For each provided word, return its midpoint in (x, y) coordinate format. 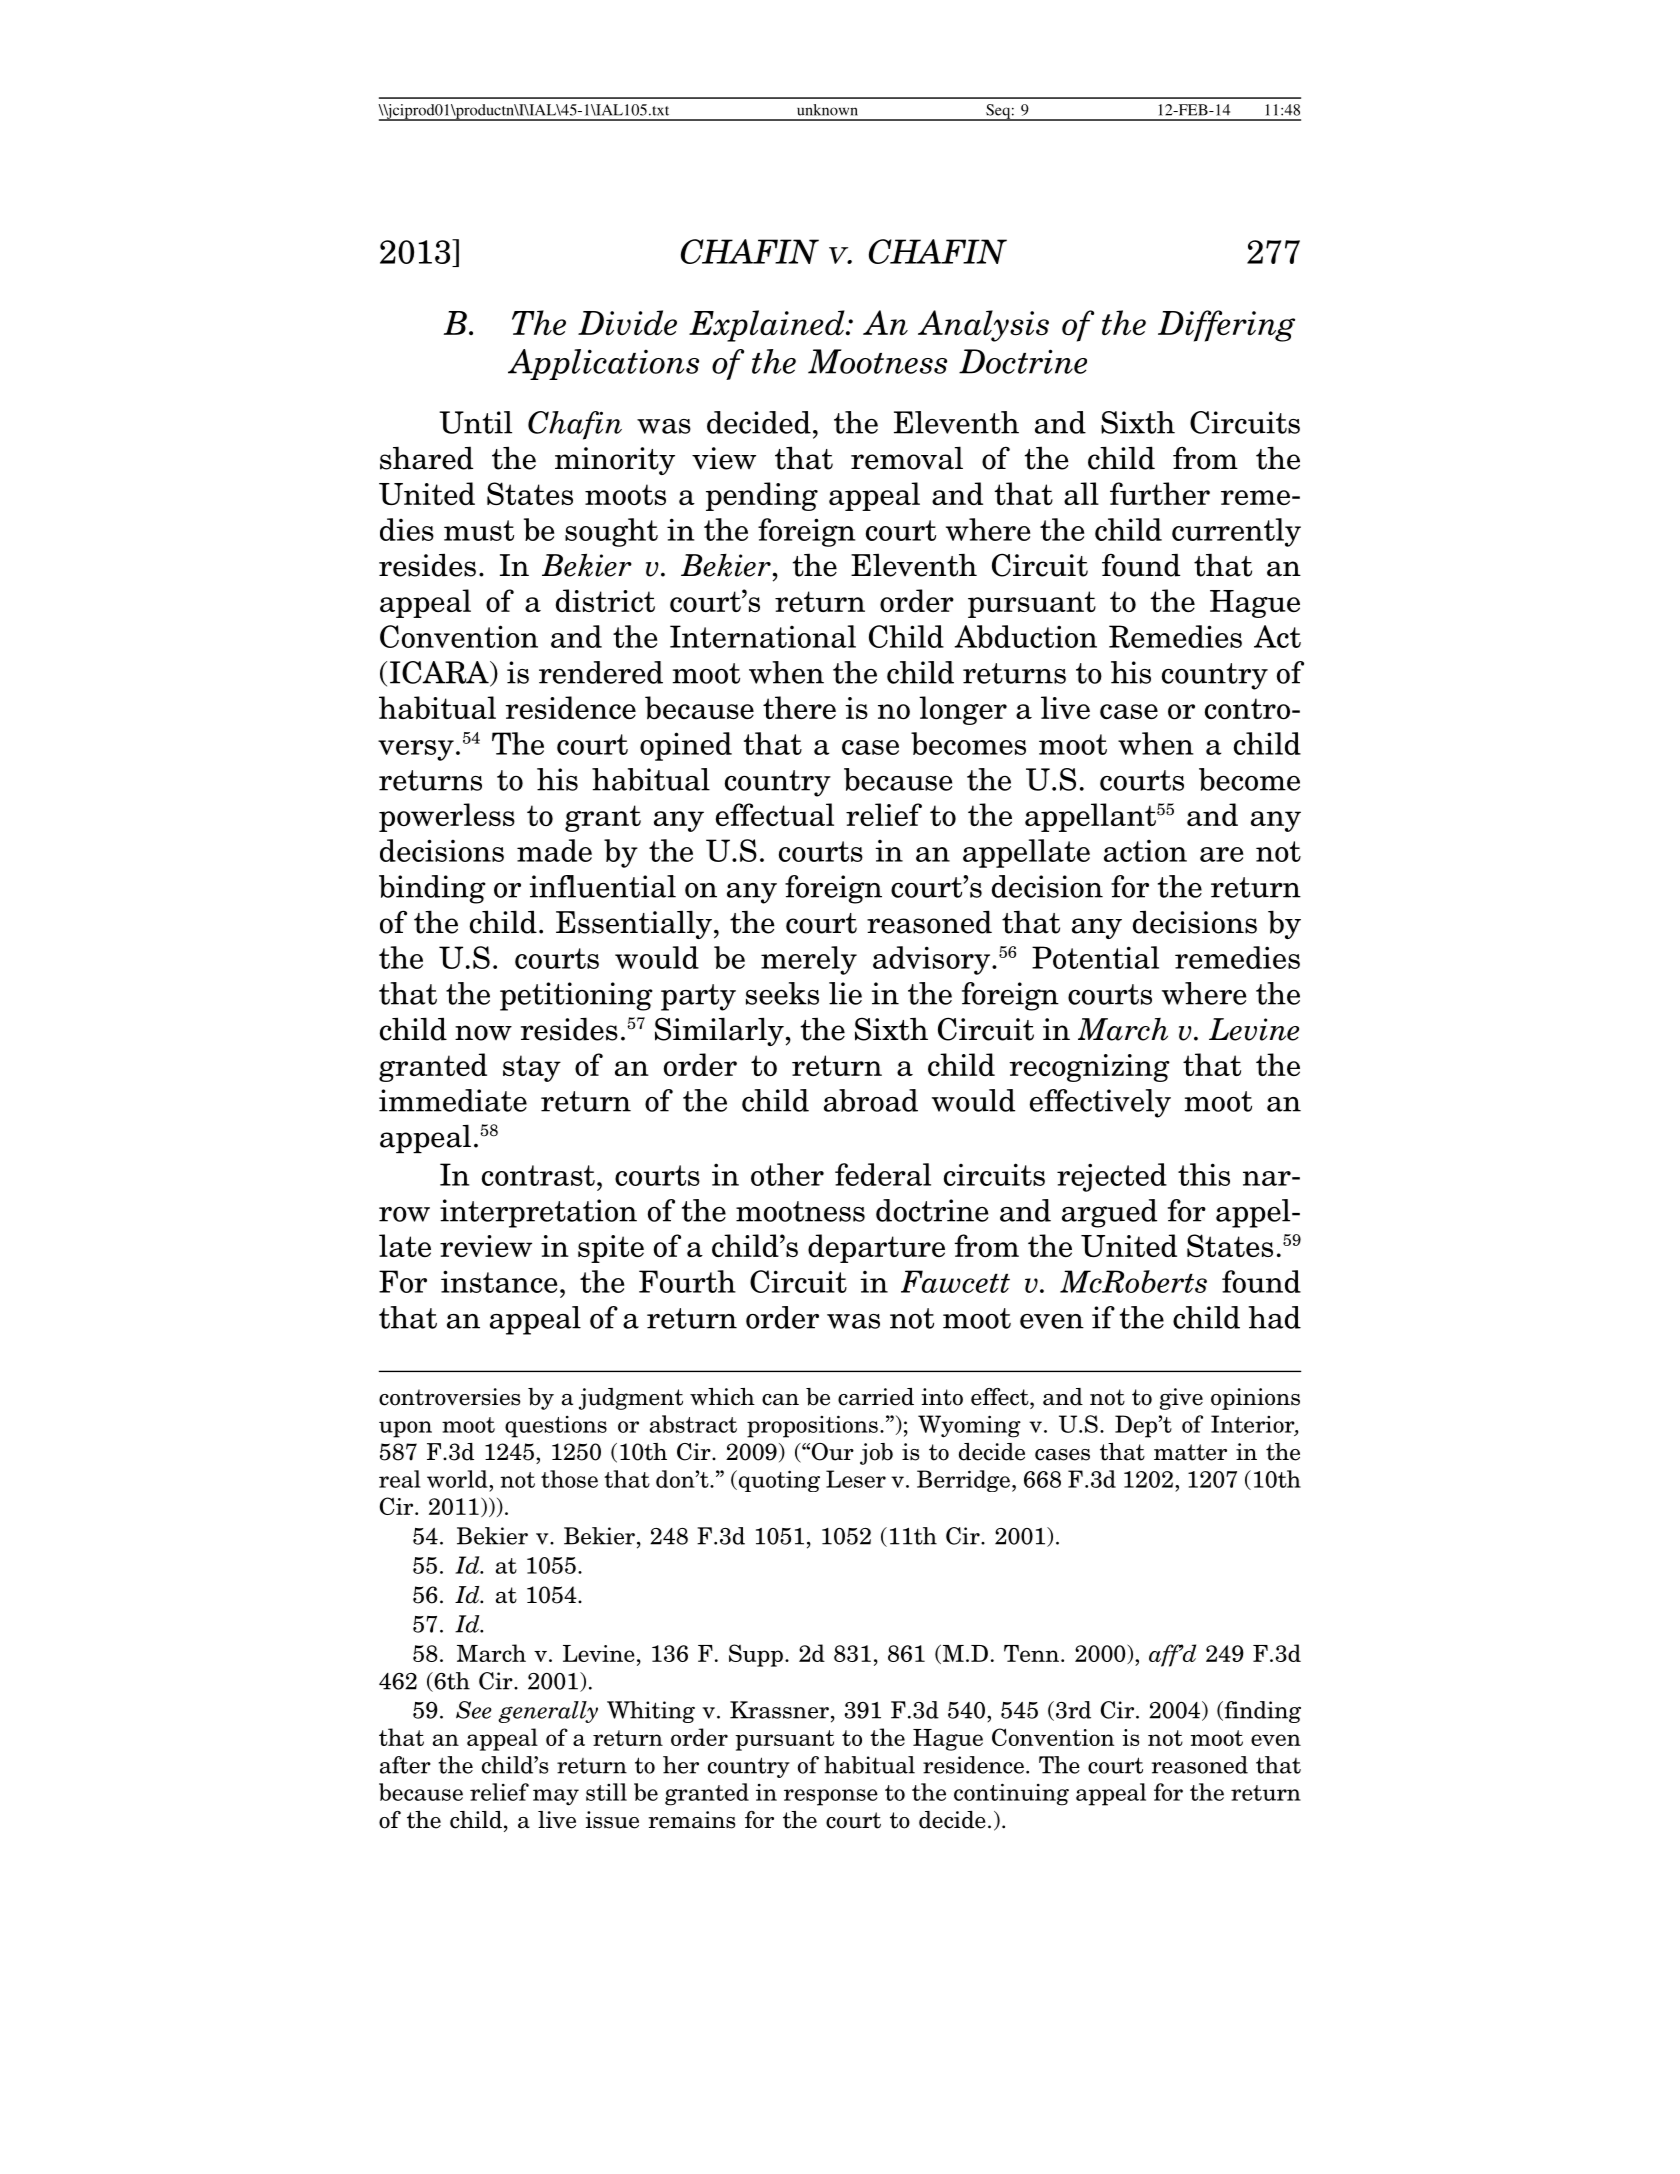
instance (499, 1281)
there (799, 707)
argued (1109, 1213)
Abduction (1025, 636)
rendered (601, 672)
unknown (827, 110)
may (556, 1797)
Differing (1226, 326)
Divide (627, 323)
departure (876, 1248)
